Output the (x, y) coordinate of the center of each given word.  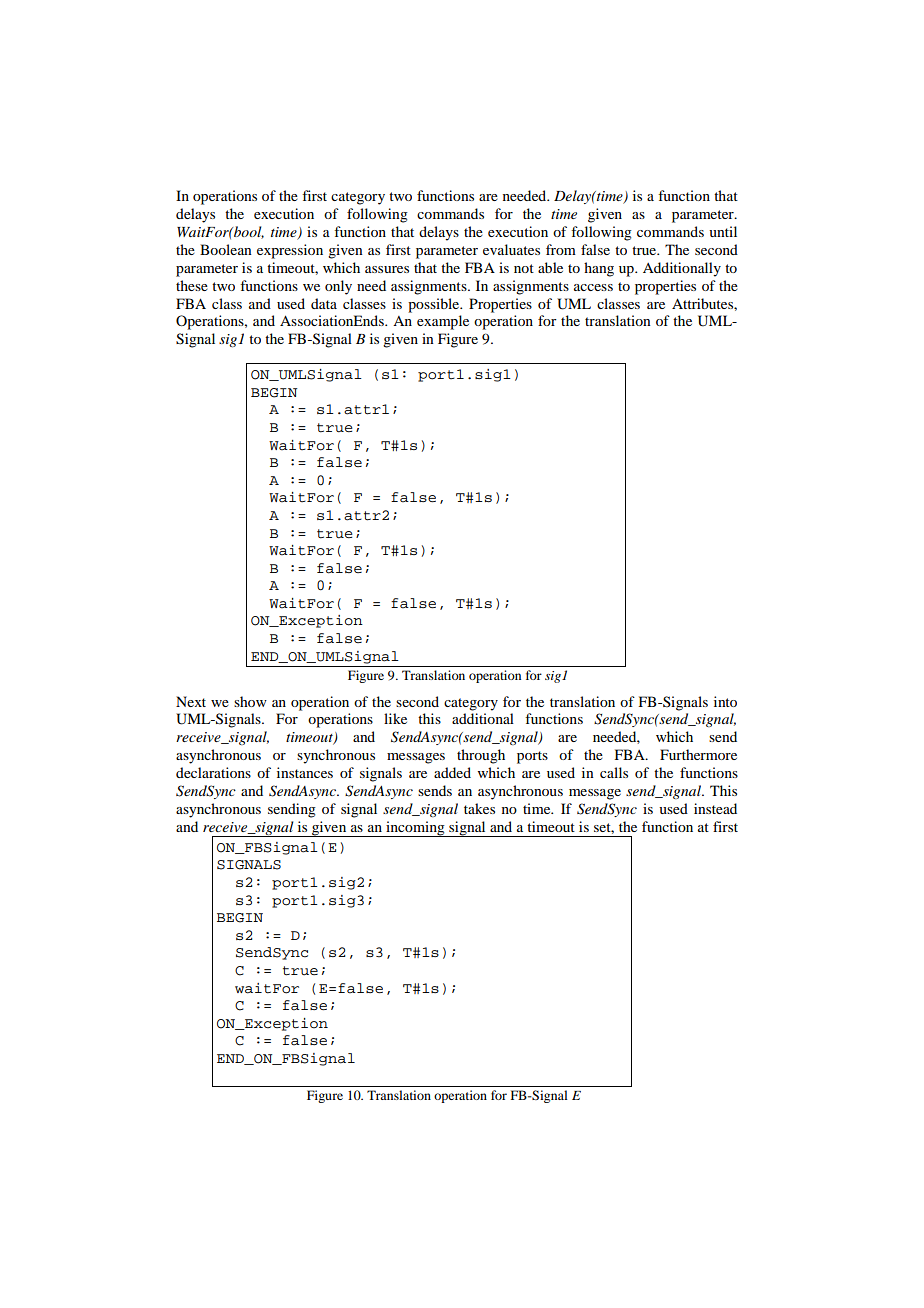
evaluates (511, 249)
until (723, 231)
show (250, 701)
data (324, 303)
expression (290, 251)
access (593, 287)
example (443, 322)
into (725, 701)
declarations (213, 772)
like (395, 718)
